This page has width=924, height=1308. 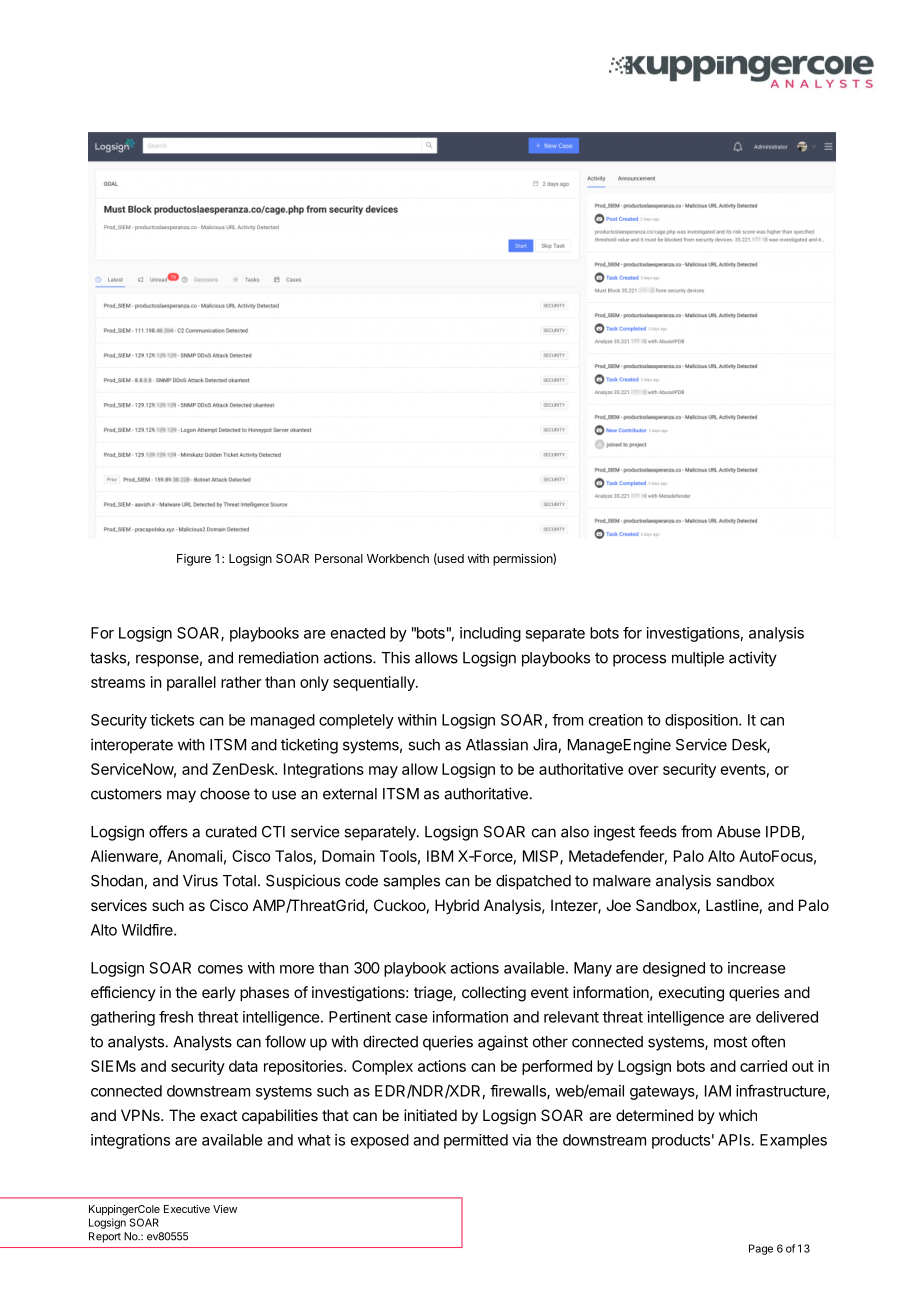 I want to click on multiple, so click(x=698, y=659).
